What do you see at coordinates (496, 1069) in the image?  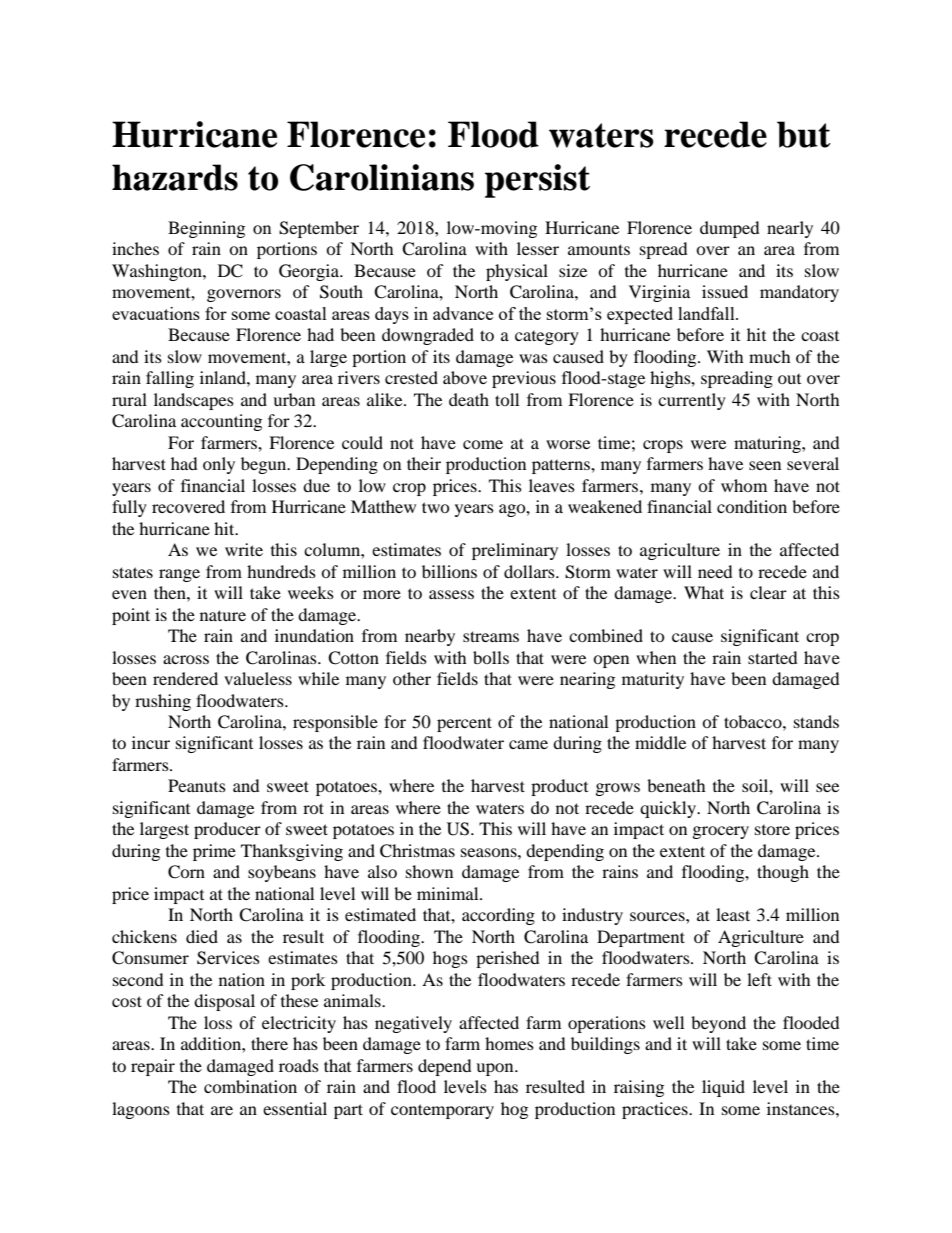 I see `upon` at bounding box center [496, 1069].
